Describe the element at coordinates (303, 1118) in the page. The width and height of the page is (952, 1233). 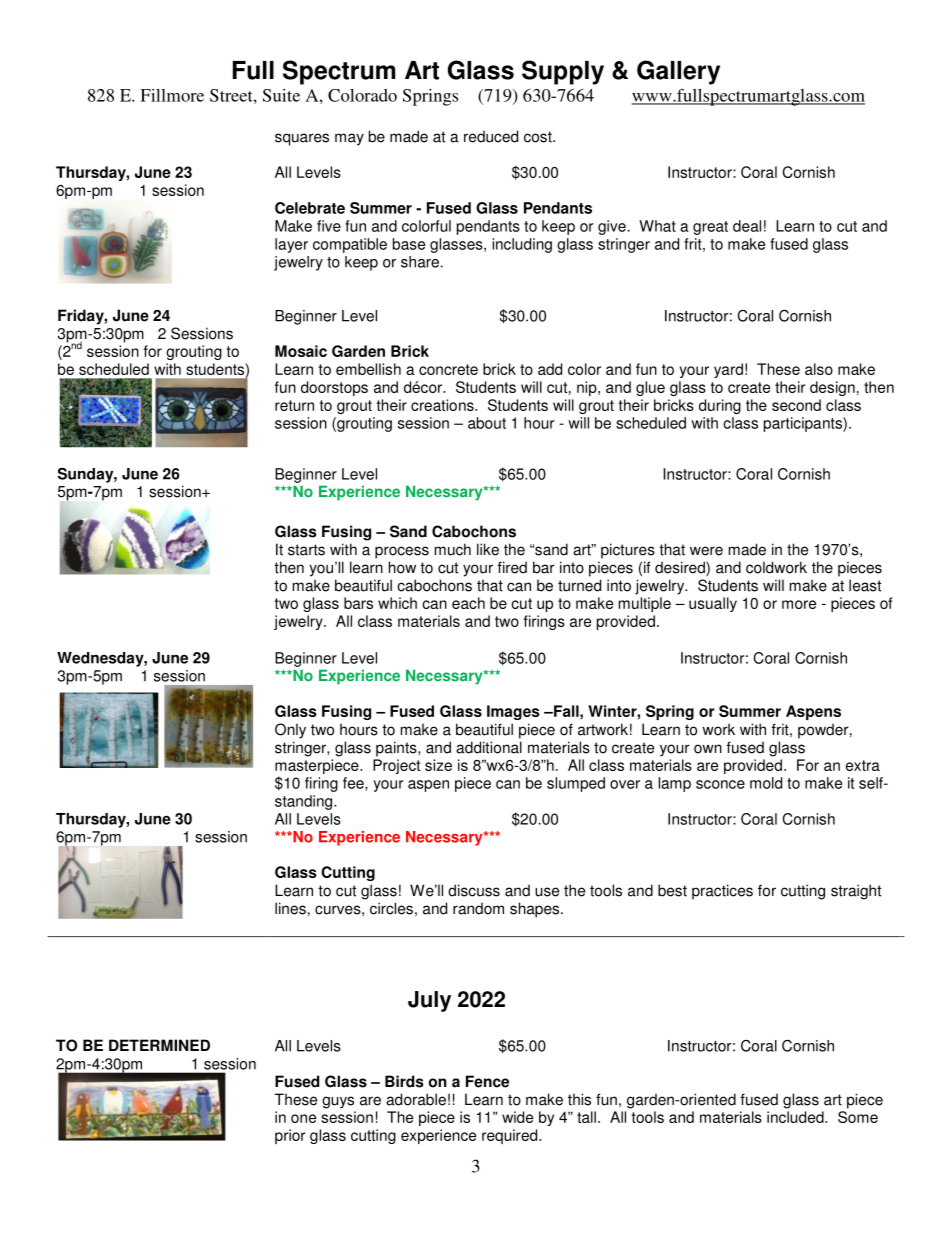
I see `one` at that location.
